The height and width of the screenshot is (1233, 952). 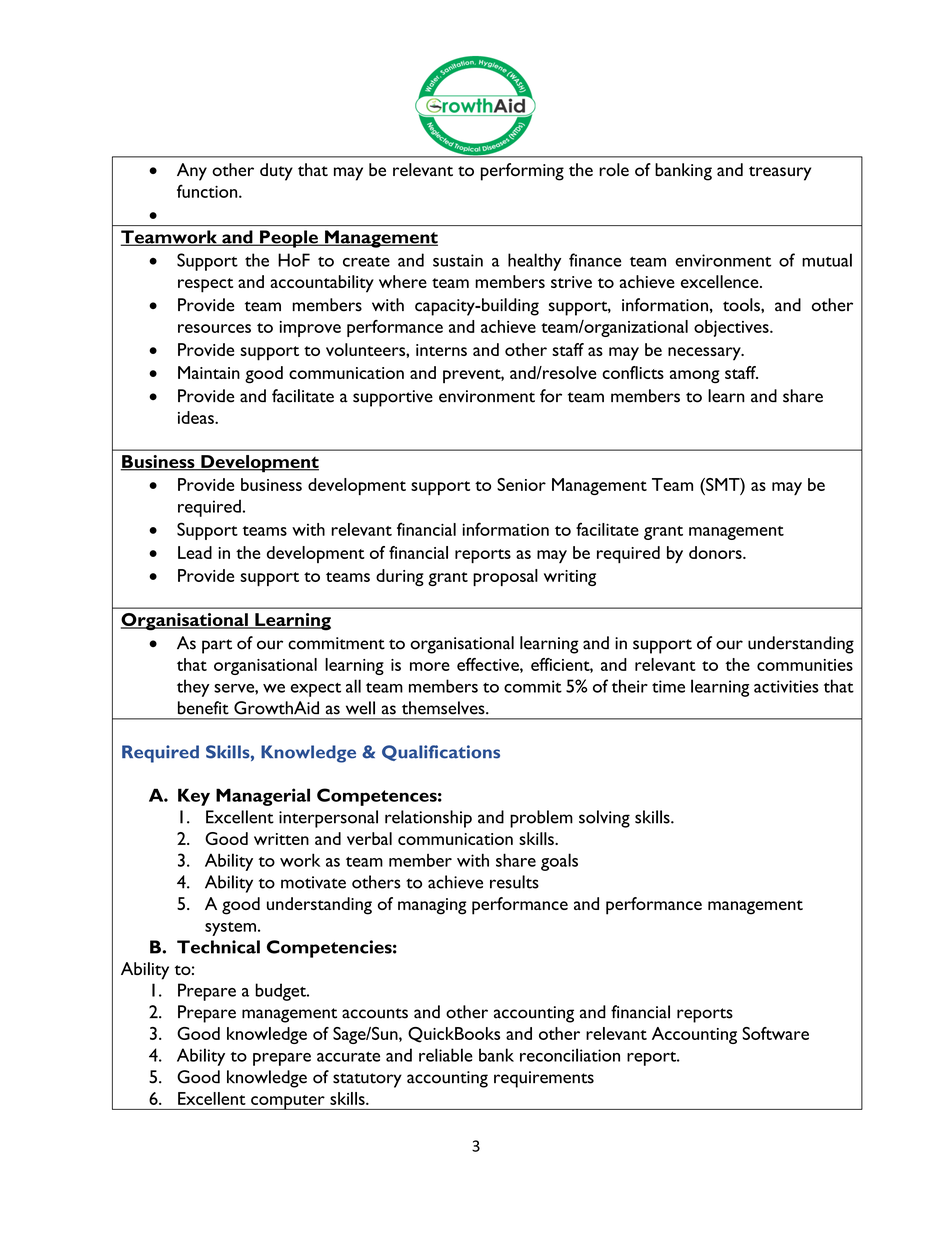 I want to click on requirements, so click(x=544, y=1079).
